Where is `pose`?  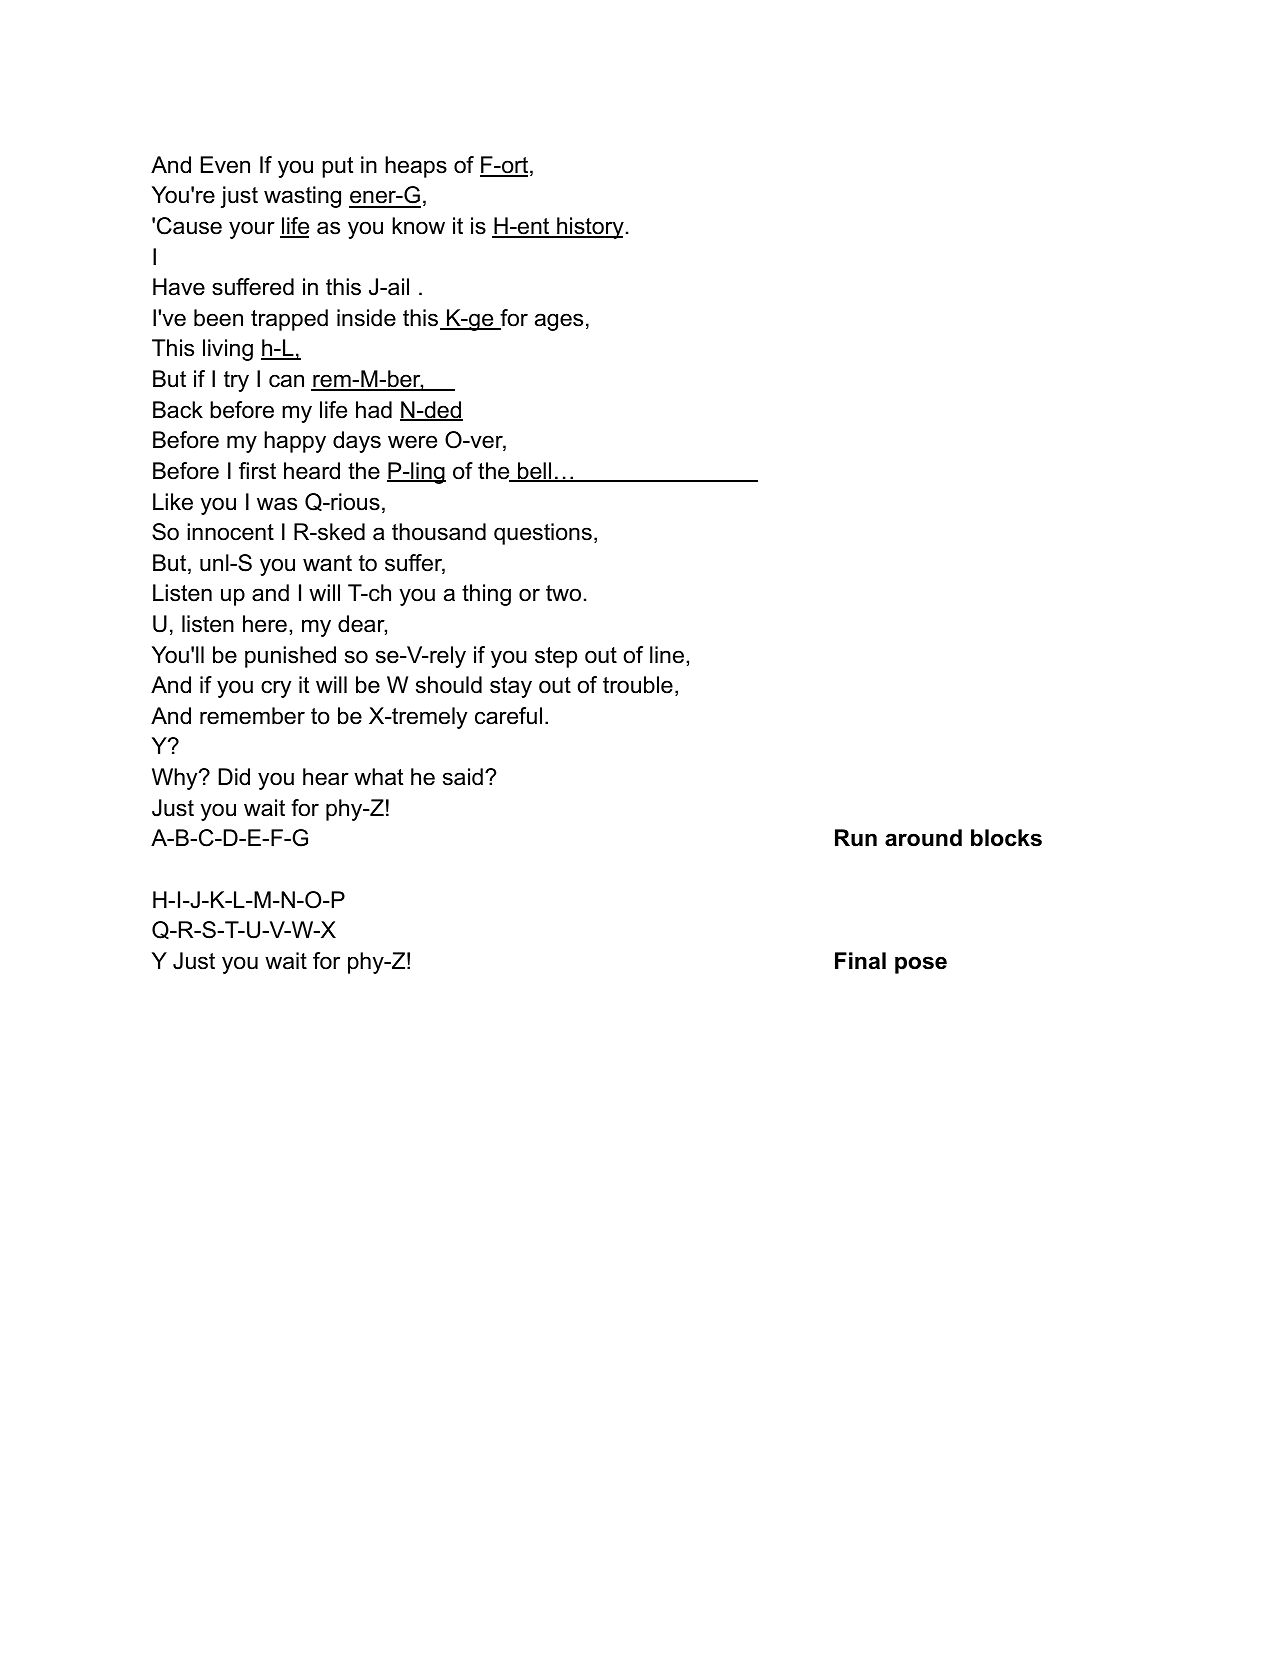
pose is located at coordinates (921, 965).
